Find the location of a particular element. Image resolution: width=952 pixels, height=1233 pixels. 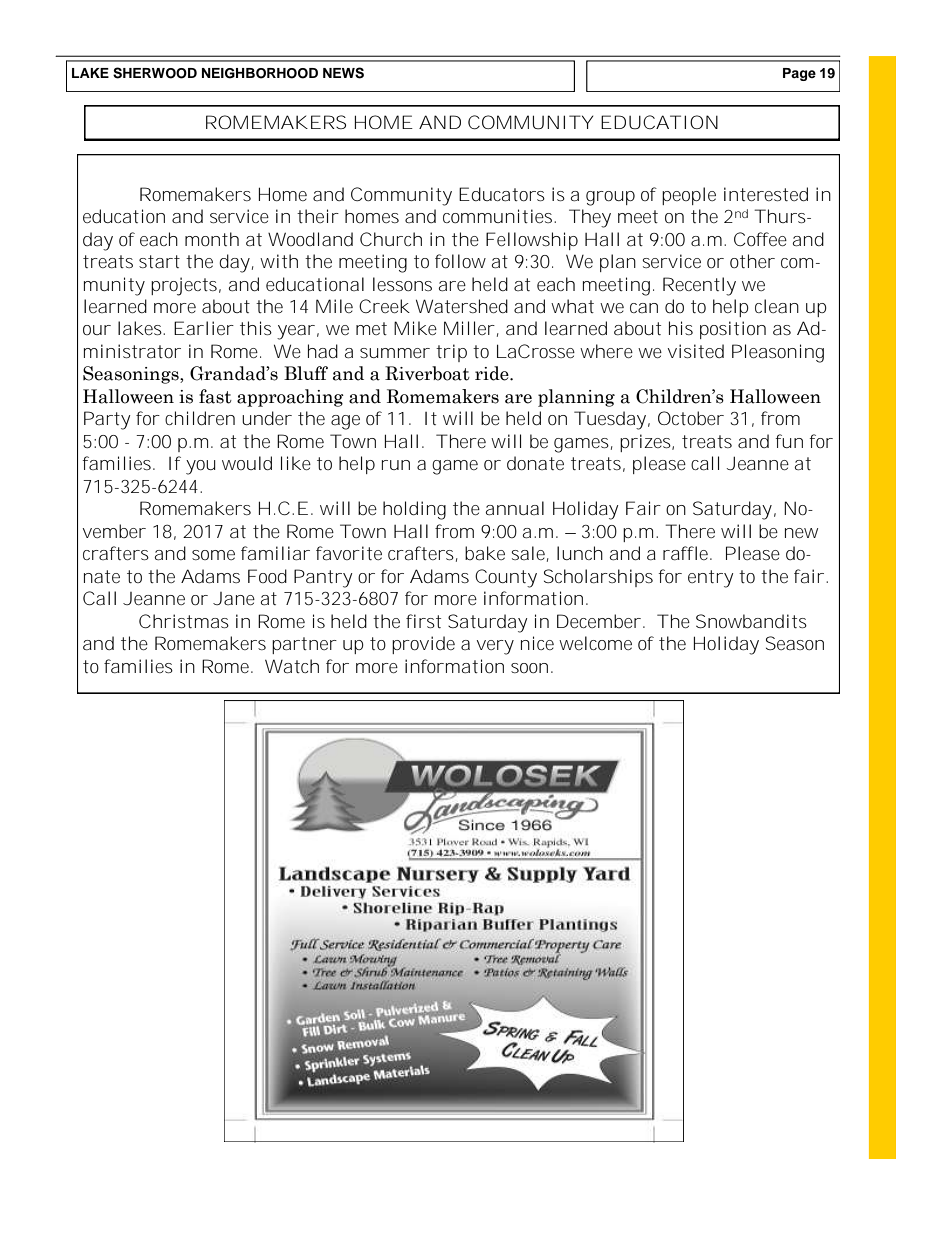

Church is located at coordinates (391, 239).
